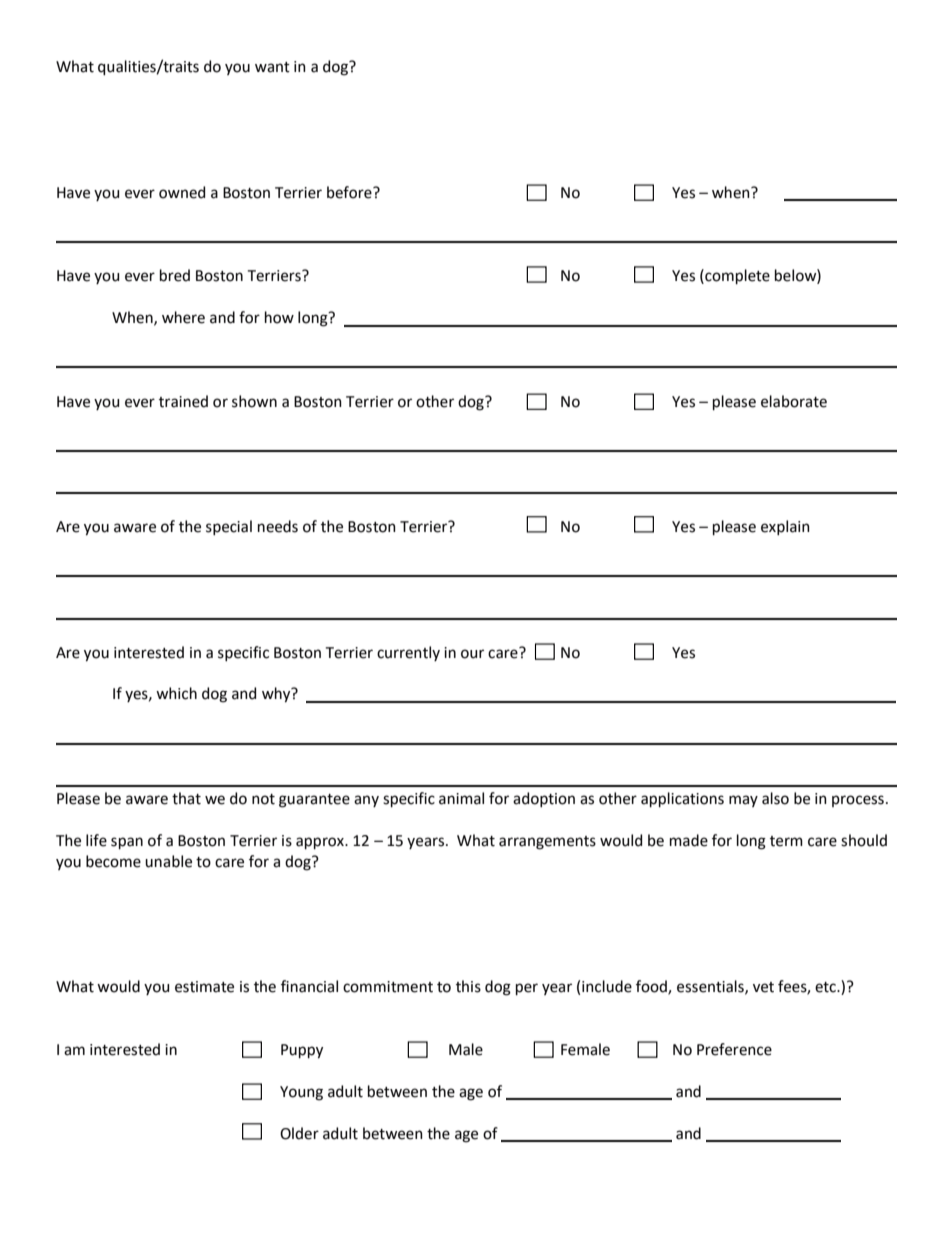 Image resolution: width=952 pixels, height=1233 pixels. What do you see at coordinates (186, 798) in the document?
I see `that` at bounding box center [186, 798].
